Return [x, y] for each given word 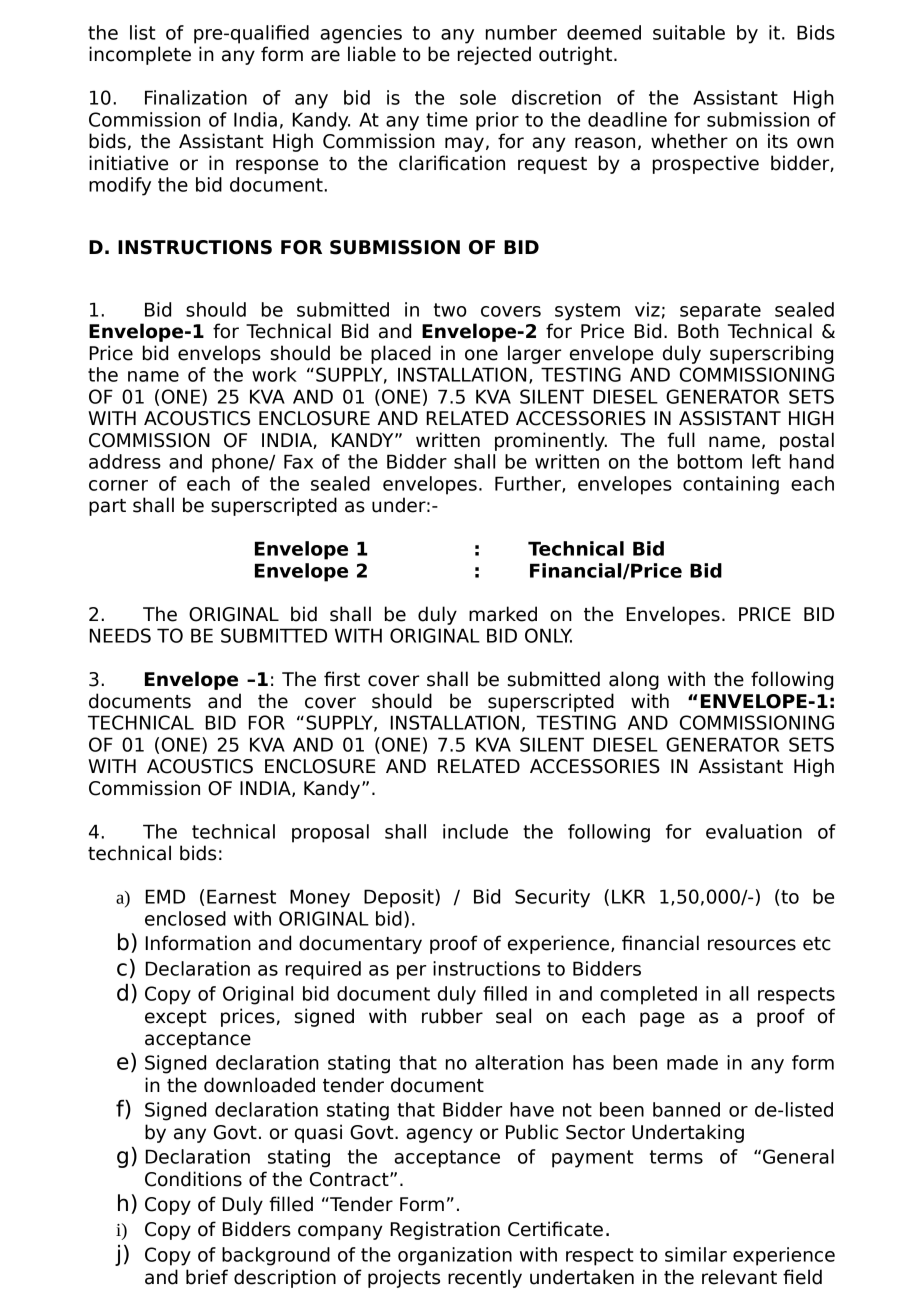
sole [478, 97]
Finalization [196, 97]
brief [207, 1277]
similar [696, 1254]
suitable [689, 32]
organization [455, 1256]
